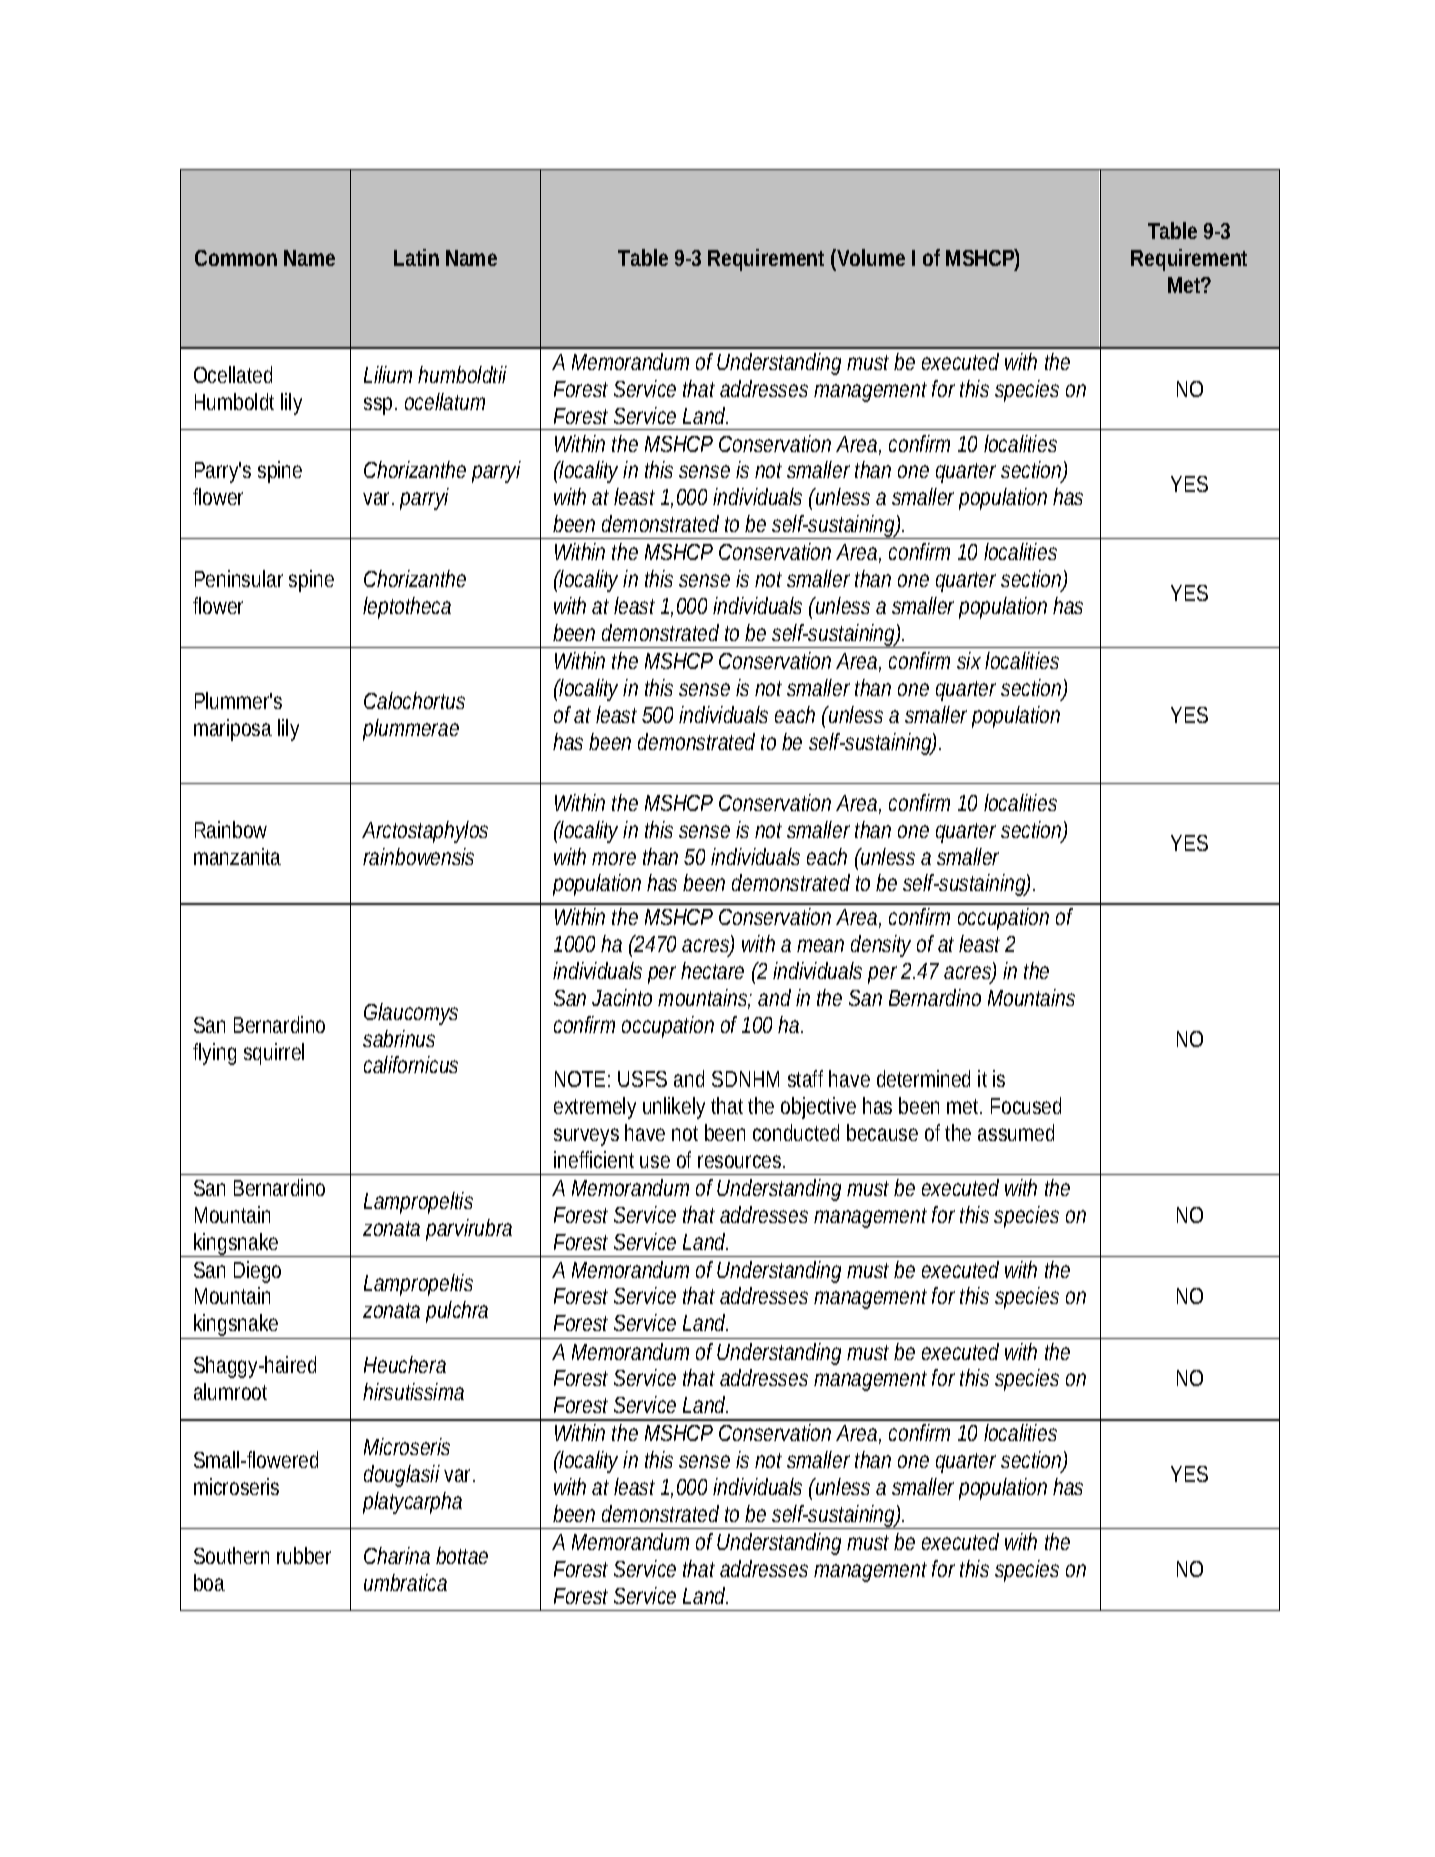  What do you see at coordinates (595, 1108) in the document?
I see `extremely` at bounding box center [595, 1108].
